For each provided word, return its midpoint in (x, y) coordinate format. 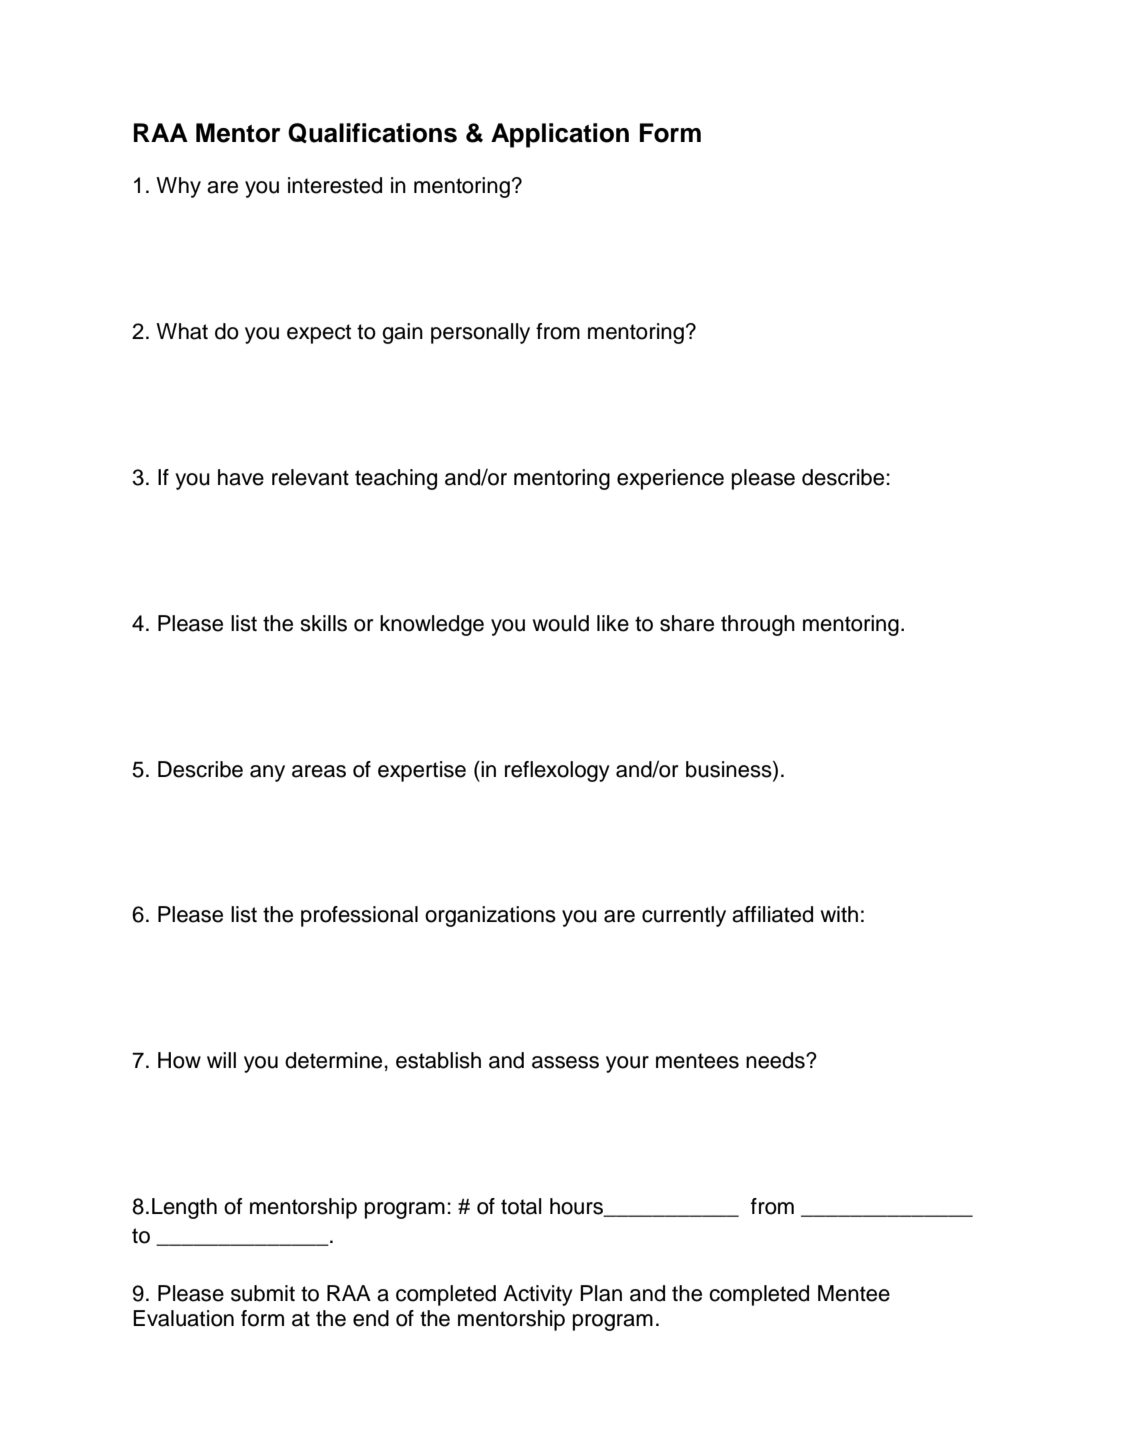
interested (335, 185)
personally (480, 333)
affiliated (772, 914)
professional (359, 916)
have (241, 477)
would (561, 623)
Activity (538, 1295)
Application (560, 135)
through (758, 625)
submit (263, 1293)
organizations (490, 916)
